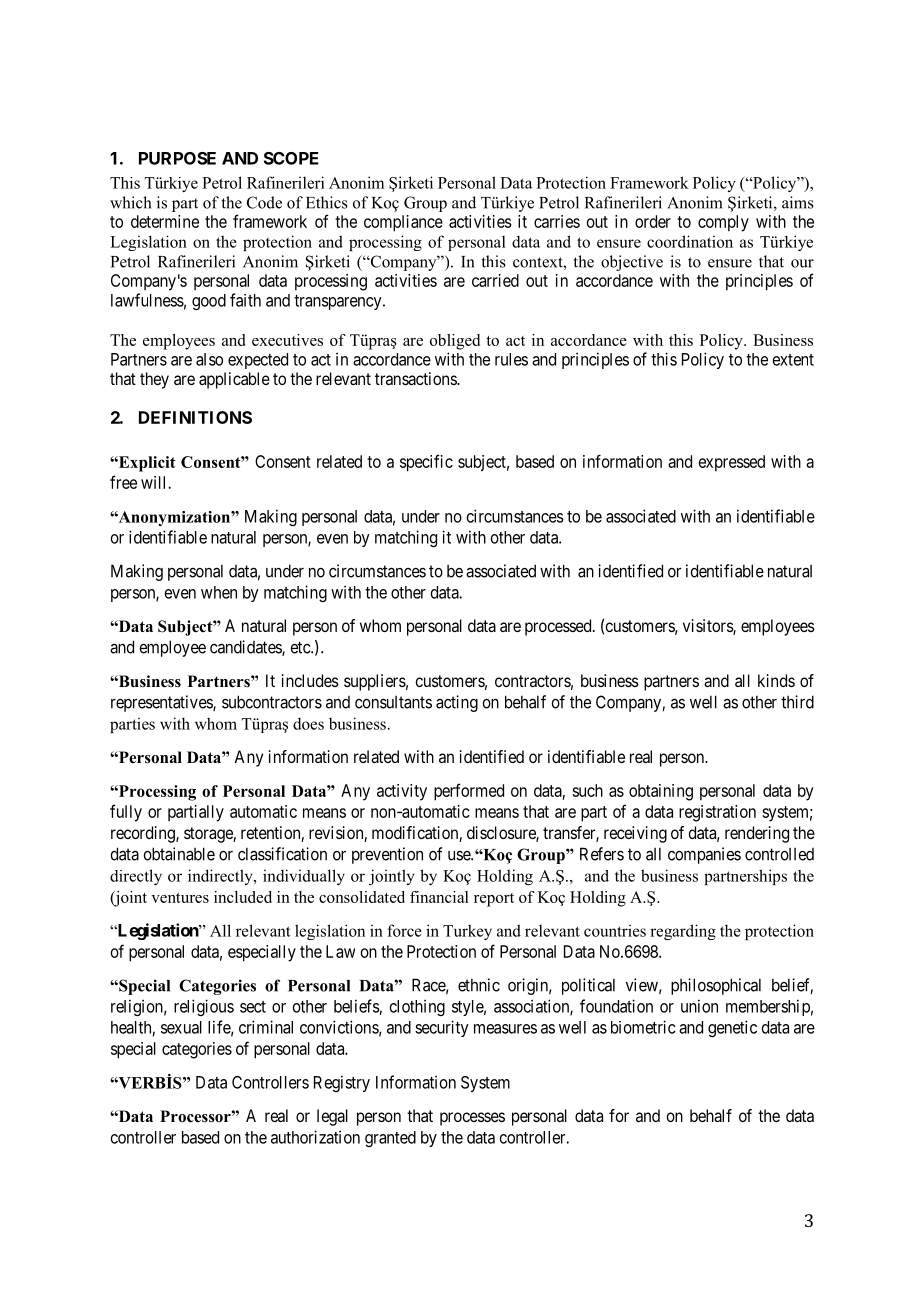 The image size is (924, 1308). I want to click on ventures, so click(180, 898).
